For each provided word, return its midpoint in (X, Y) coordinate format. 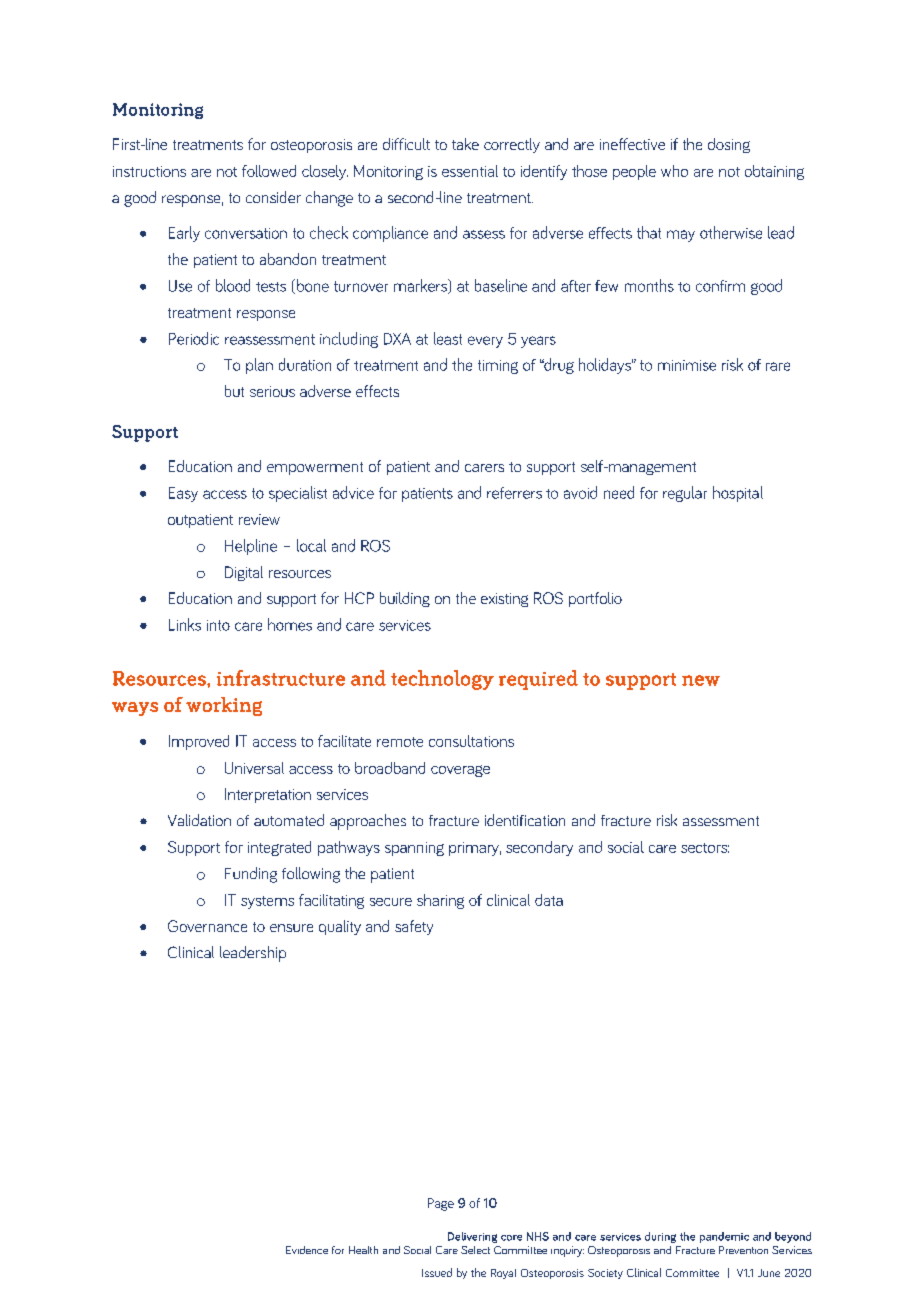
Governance (207, 926)
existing (504, 600)
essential (470, 171)
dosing (729, 145)
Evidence (307, 1250)
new (701, 680)
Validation (199, 820)
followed (269, 171)
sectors (705, 848)
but (234, 391)
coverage (460, 771)
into (218, 625)
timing (498, 367)
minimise (687, 365)
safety (414, 927)
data (549, 900)
